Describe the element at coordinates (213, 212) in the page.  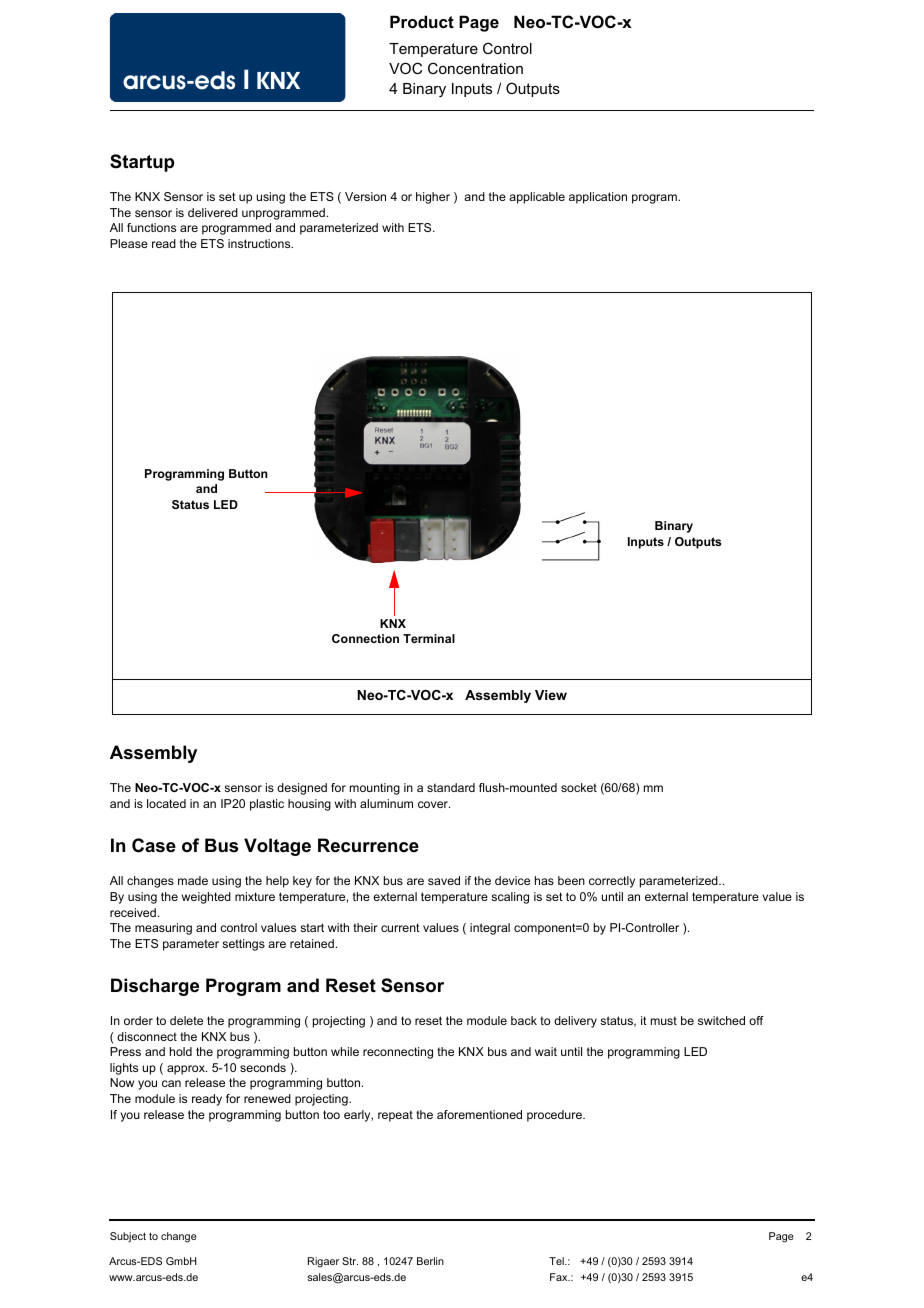
I see `delivered` at that location.
